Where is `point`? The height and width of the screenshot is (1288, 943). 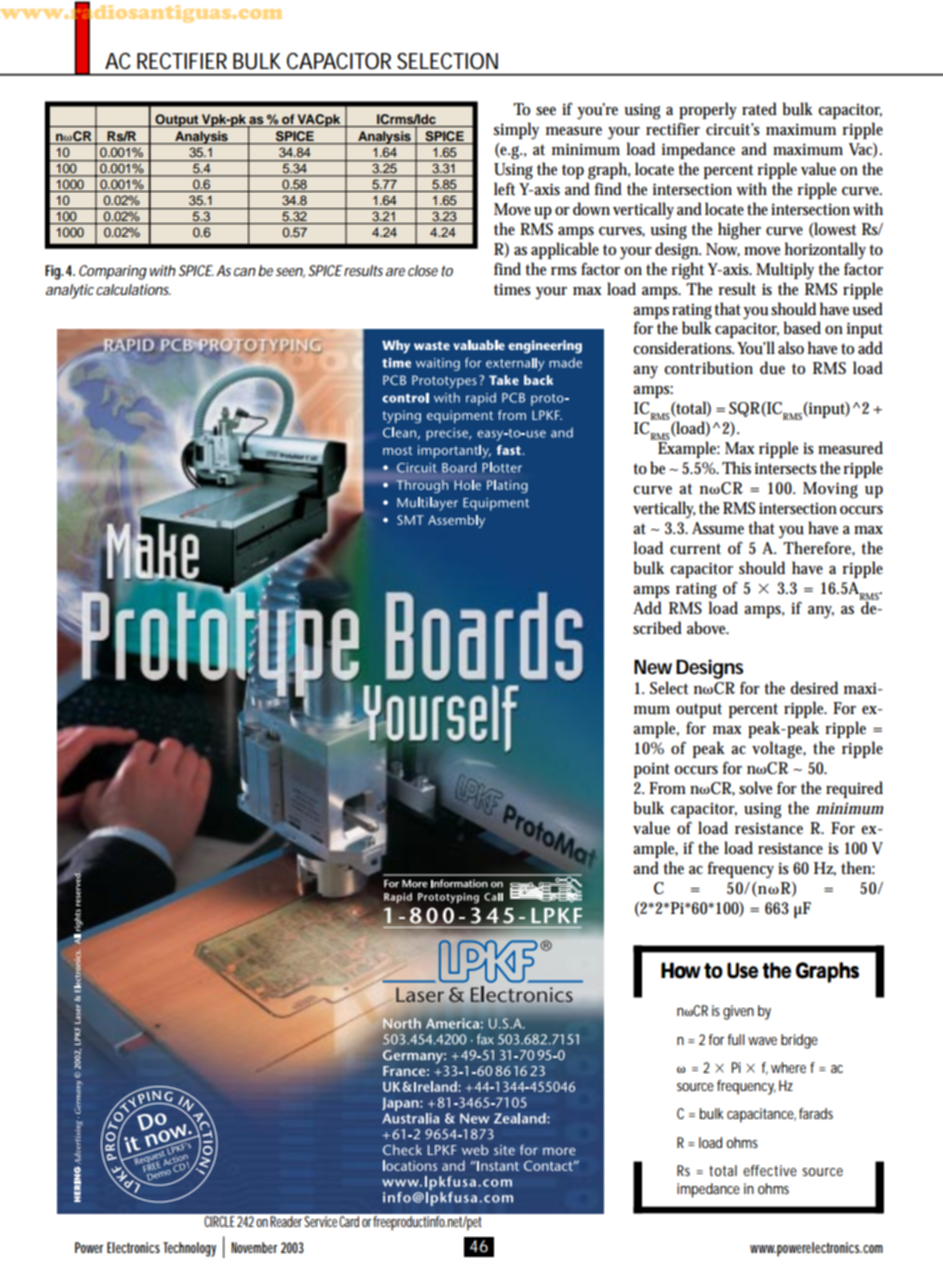 point is located at coordinates (652, 770).
